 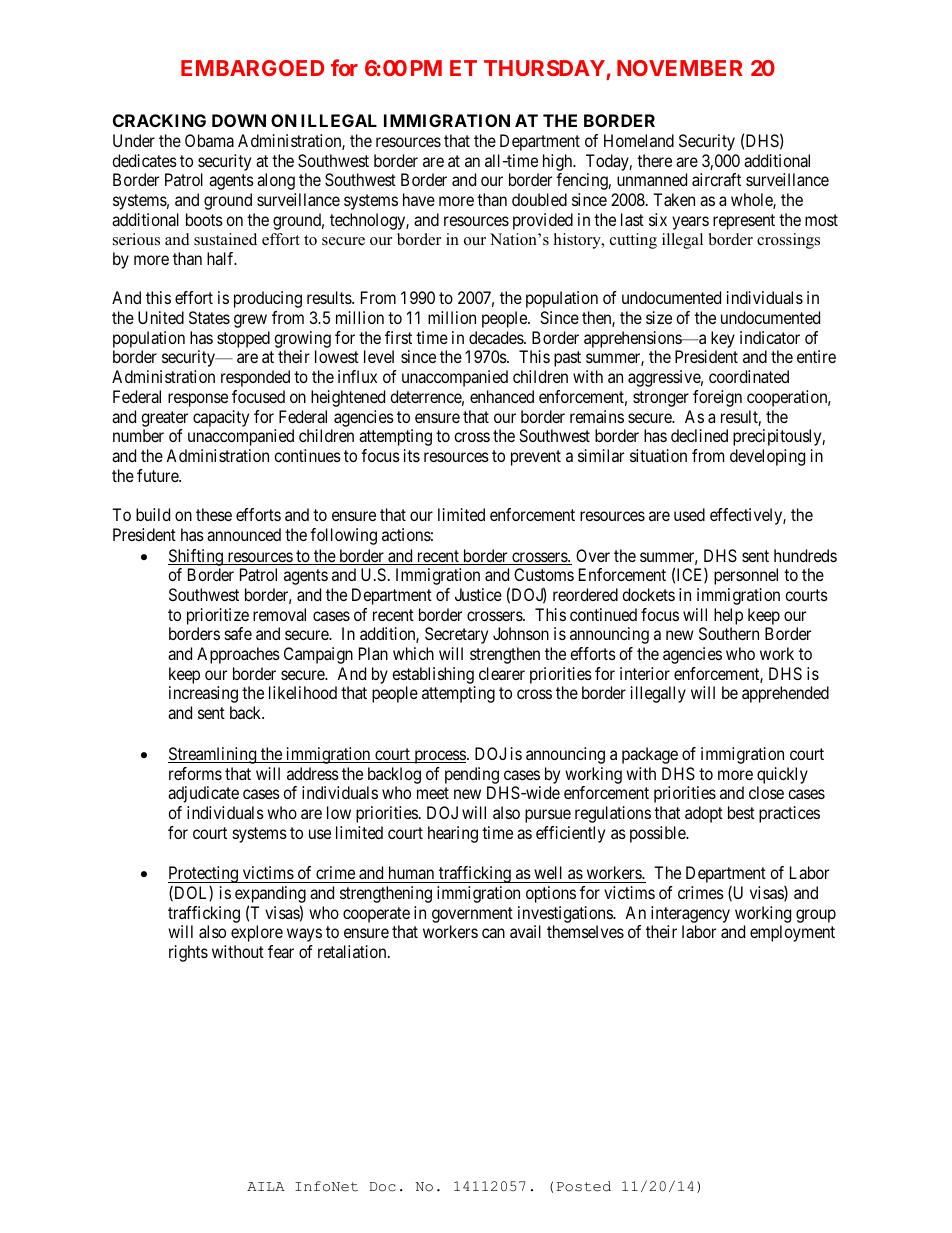 What do you see at coordinates (680, 68) in the page?
I see `NOVEMBER` at bounding box center [680, 68].
